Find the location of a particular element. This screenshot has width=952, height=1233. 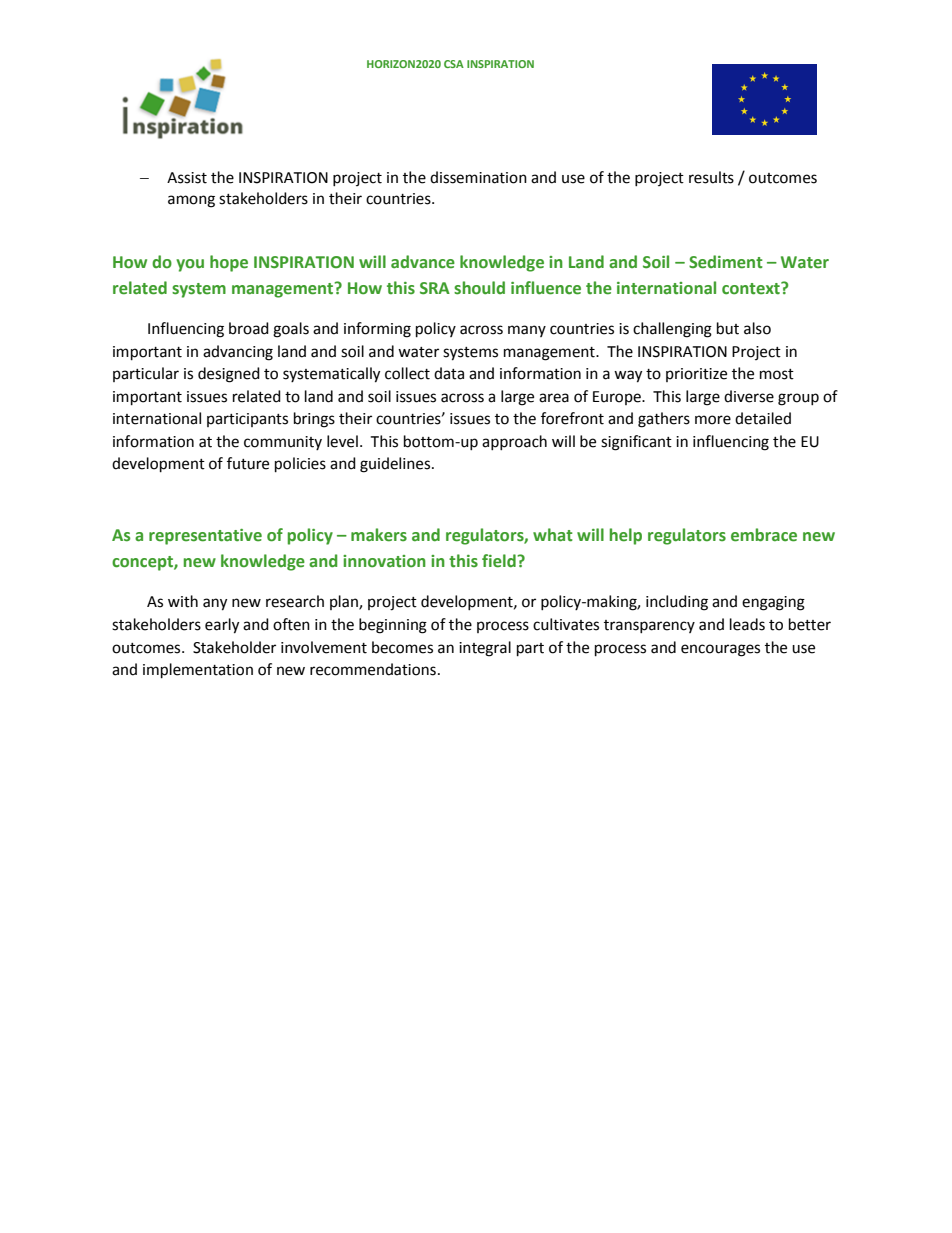

encourages is located at coordinates (720, 650).
